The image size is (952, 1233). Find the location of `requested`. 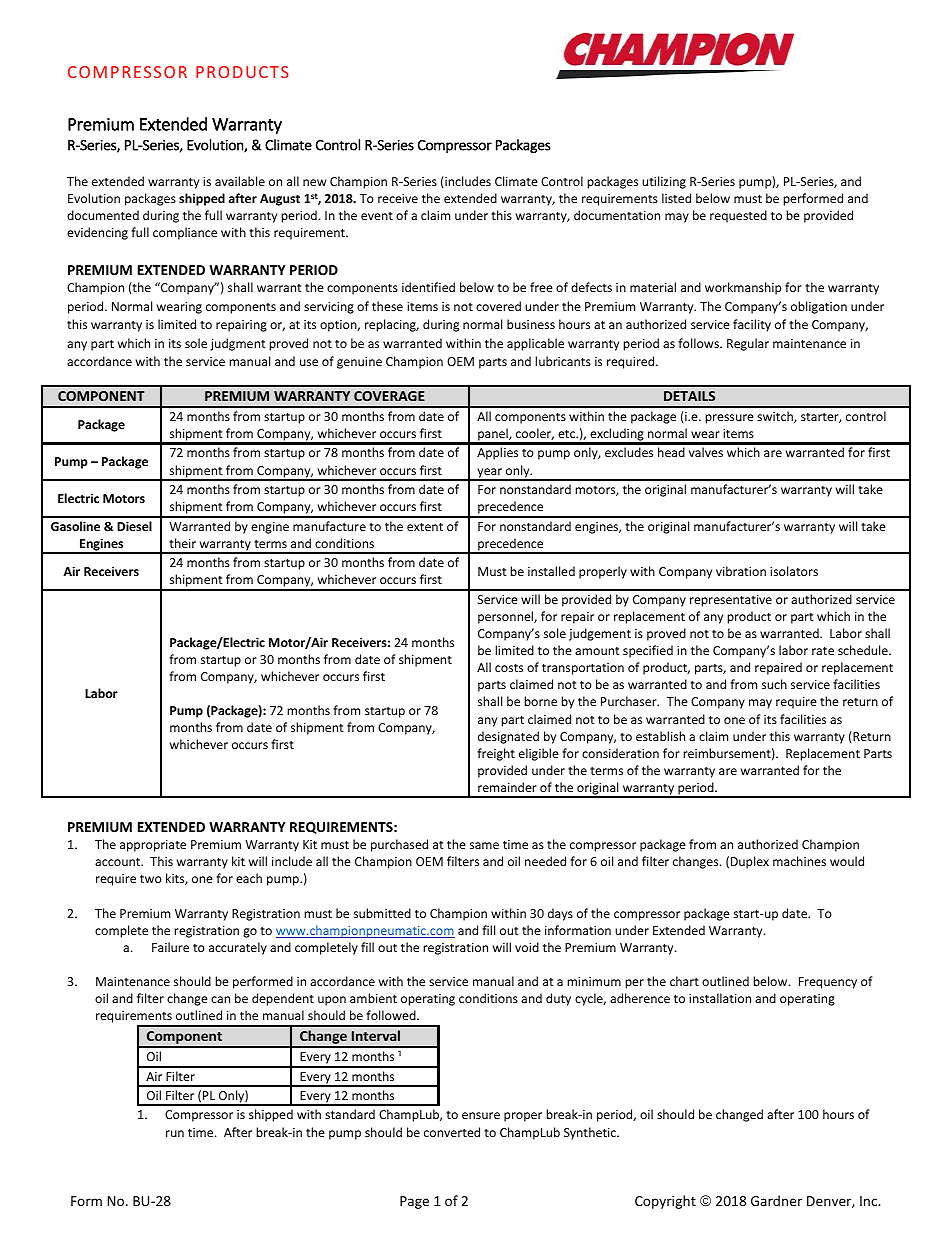

requested is located at coordinates (738, 216).
